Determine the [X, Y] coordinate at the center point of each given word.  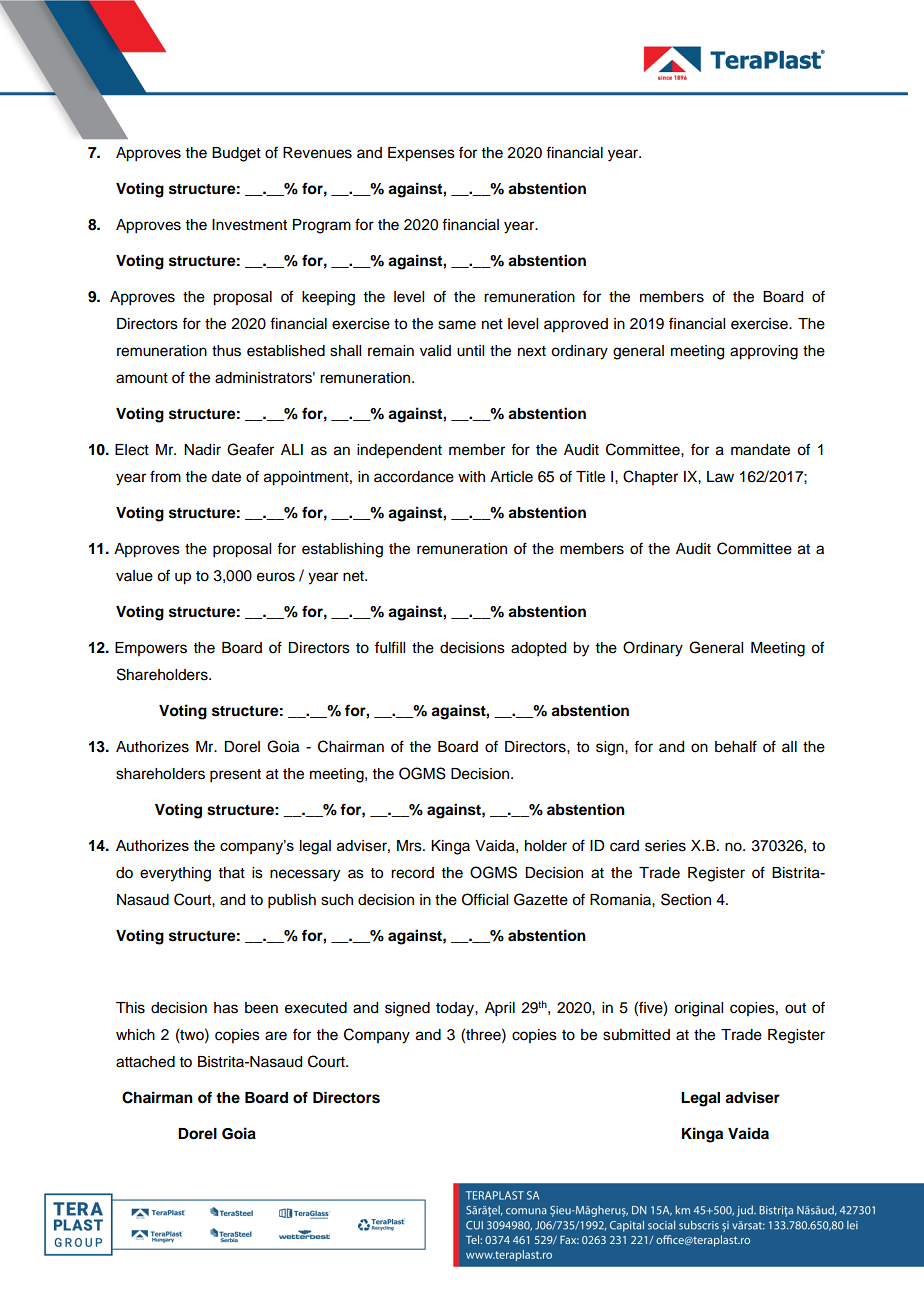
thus [226, 351]
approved [576, 325]
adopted [538, 649]
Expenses [421, 154]
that [232, 872]
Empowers [151, 649]
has [226, 1008]
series [665, 846]
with [471, 476]
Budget [236, 154]
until [470, 351]
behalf [736, 746]
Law [720, 476]
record [412, 873]
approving [764, 352]
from [165, 476]
